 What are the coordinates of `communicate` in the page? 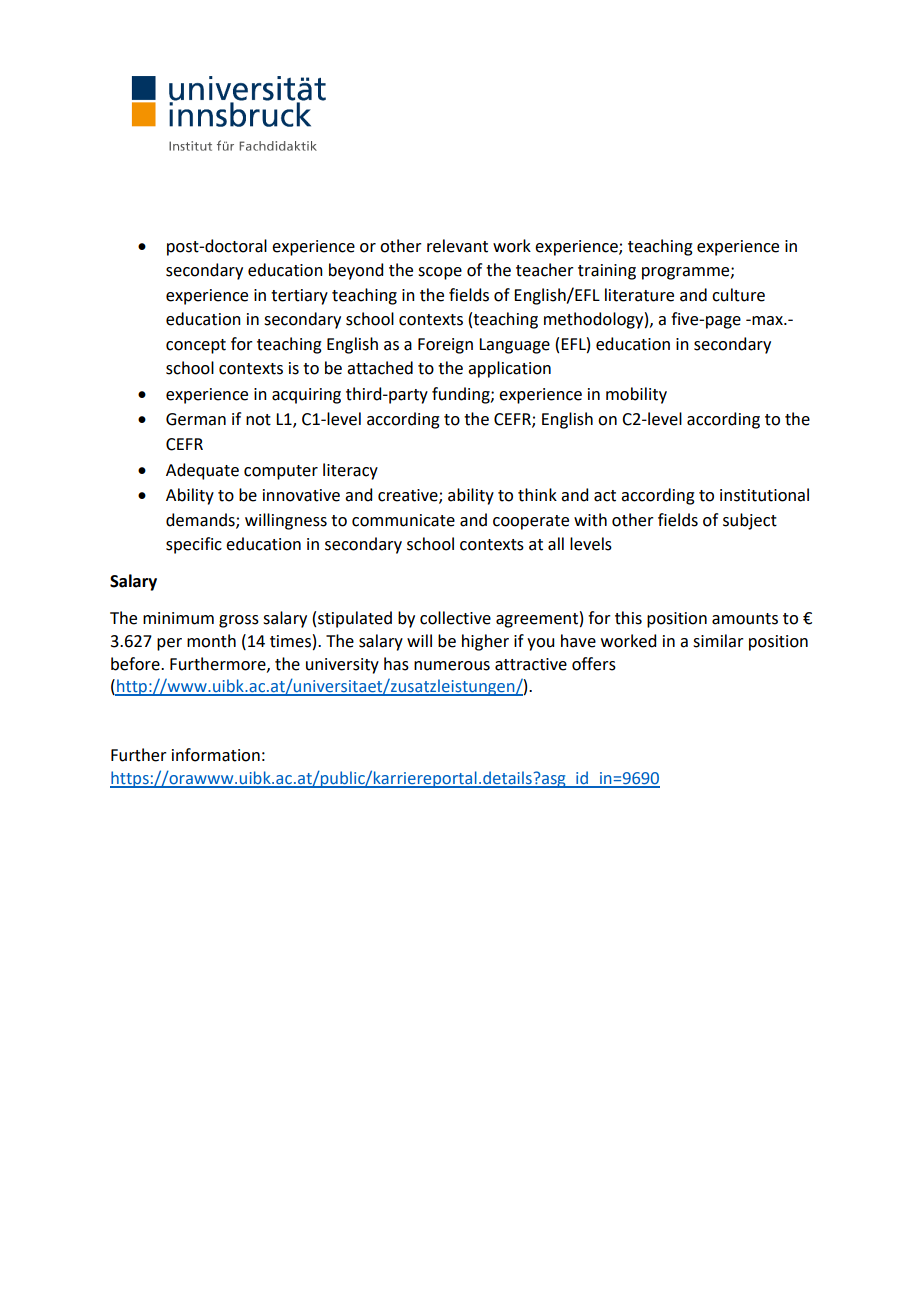 It's located at (403, 520).
